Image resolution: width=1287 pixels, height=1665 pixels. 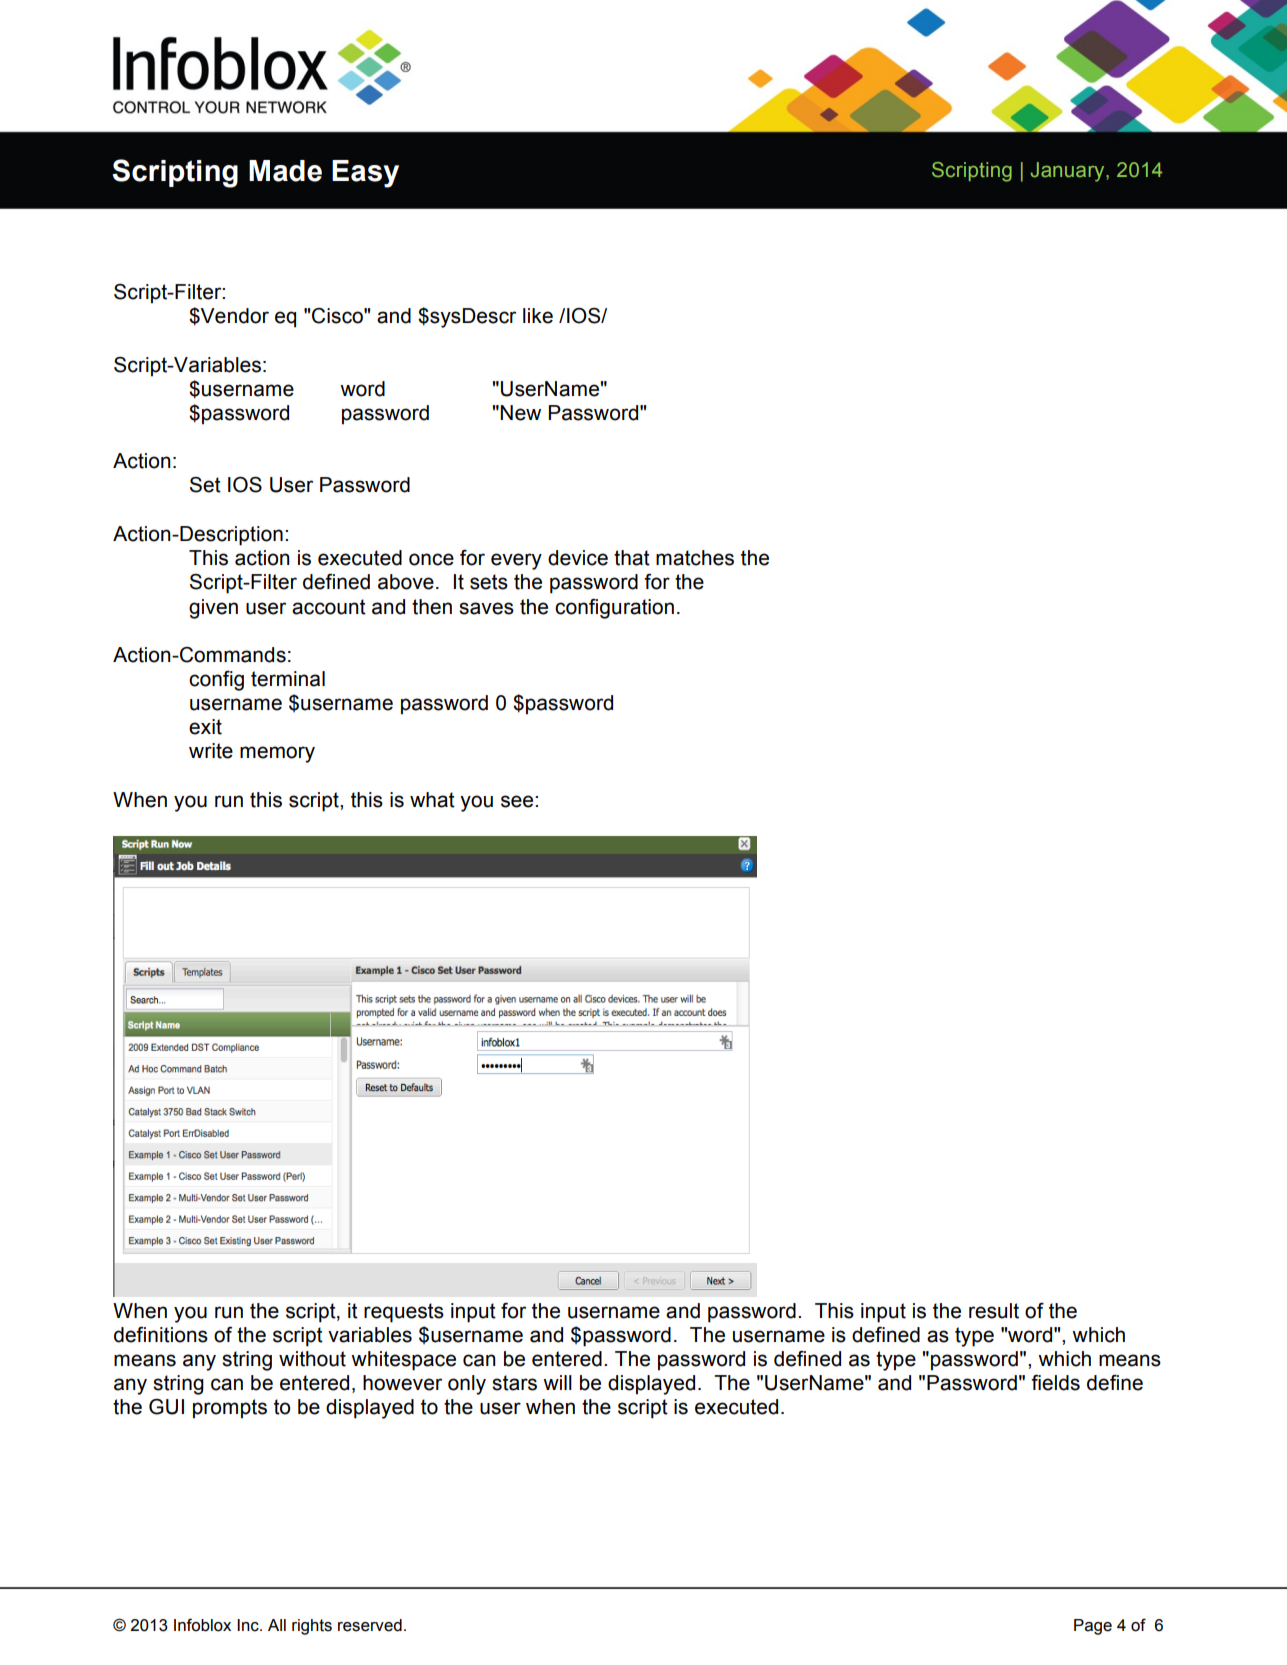 I want to click on like, so click(x=538, y=316).
